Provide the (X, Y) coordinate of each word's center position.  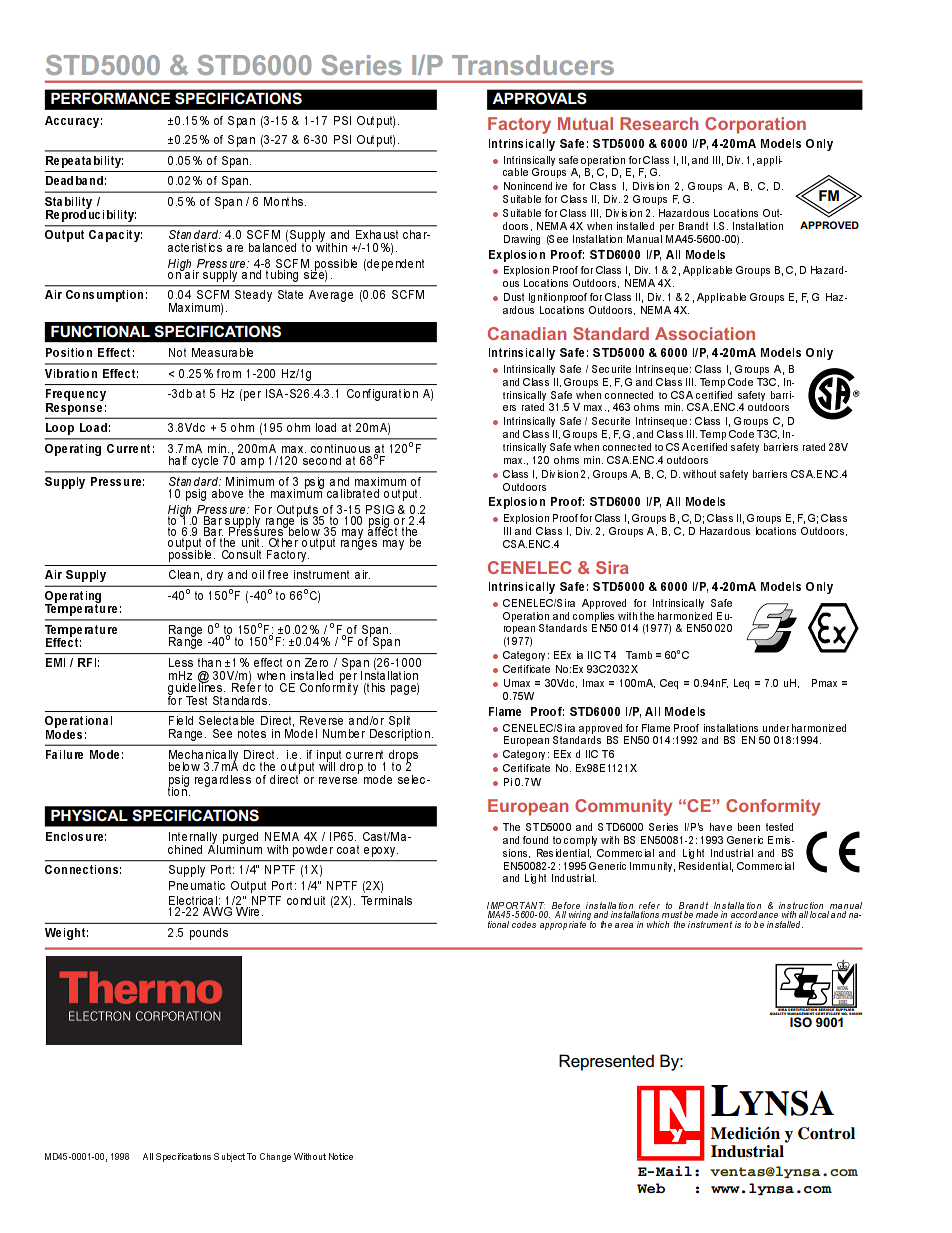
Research (659, 123)
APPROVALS (539, 98)
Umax (517, 683)
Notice (341, 1156)
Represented (606, 1062)
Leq (741, 684)
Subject (229, 1157)
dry (215, 575)
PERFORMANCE (110, 98)
